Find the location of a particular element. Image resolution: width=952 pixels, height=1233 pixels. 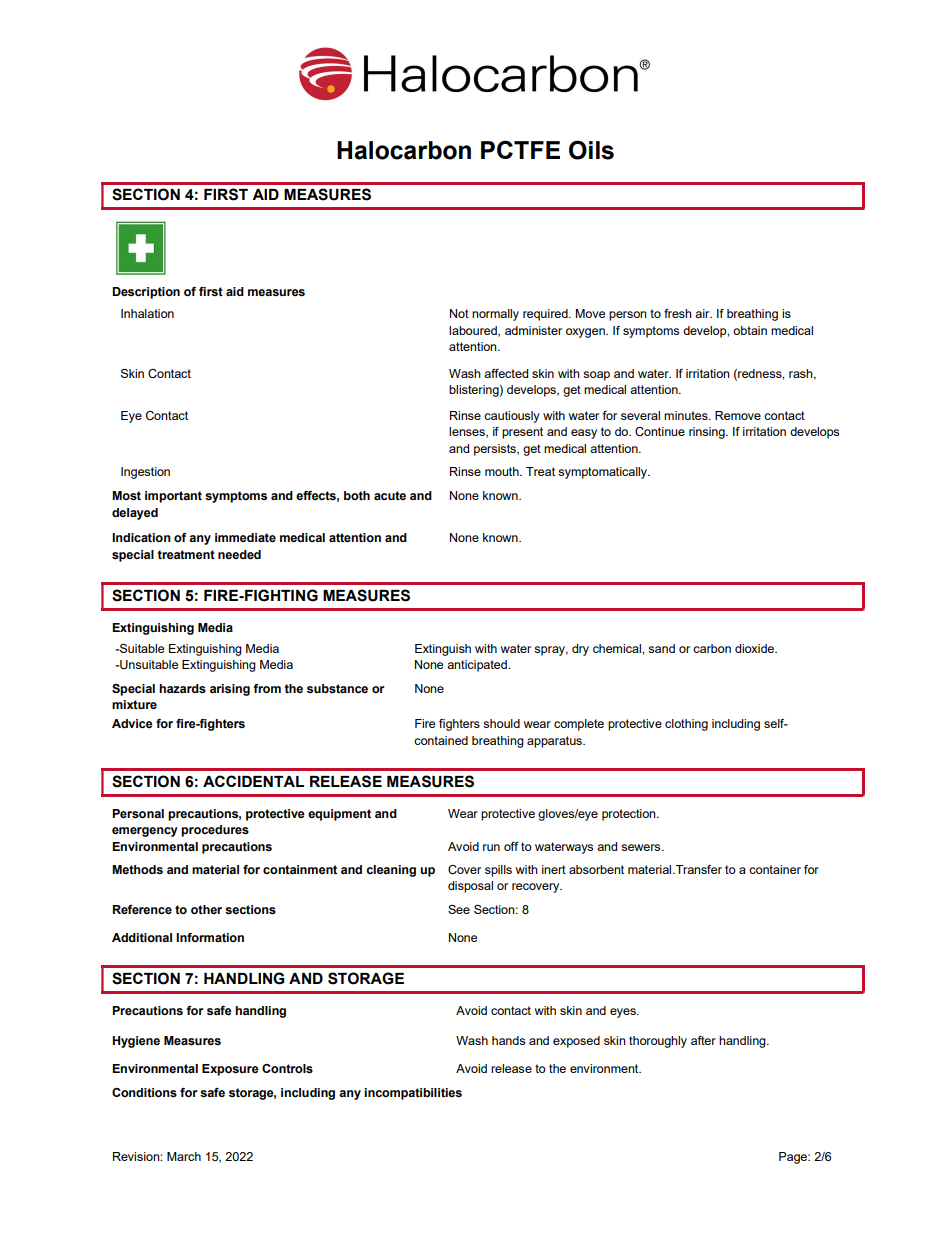

hazards is located at coordinates (182, 689).
